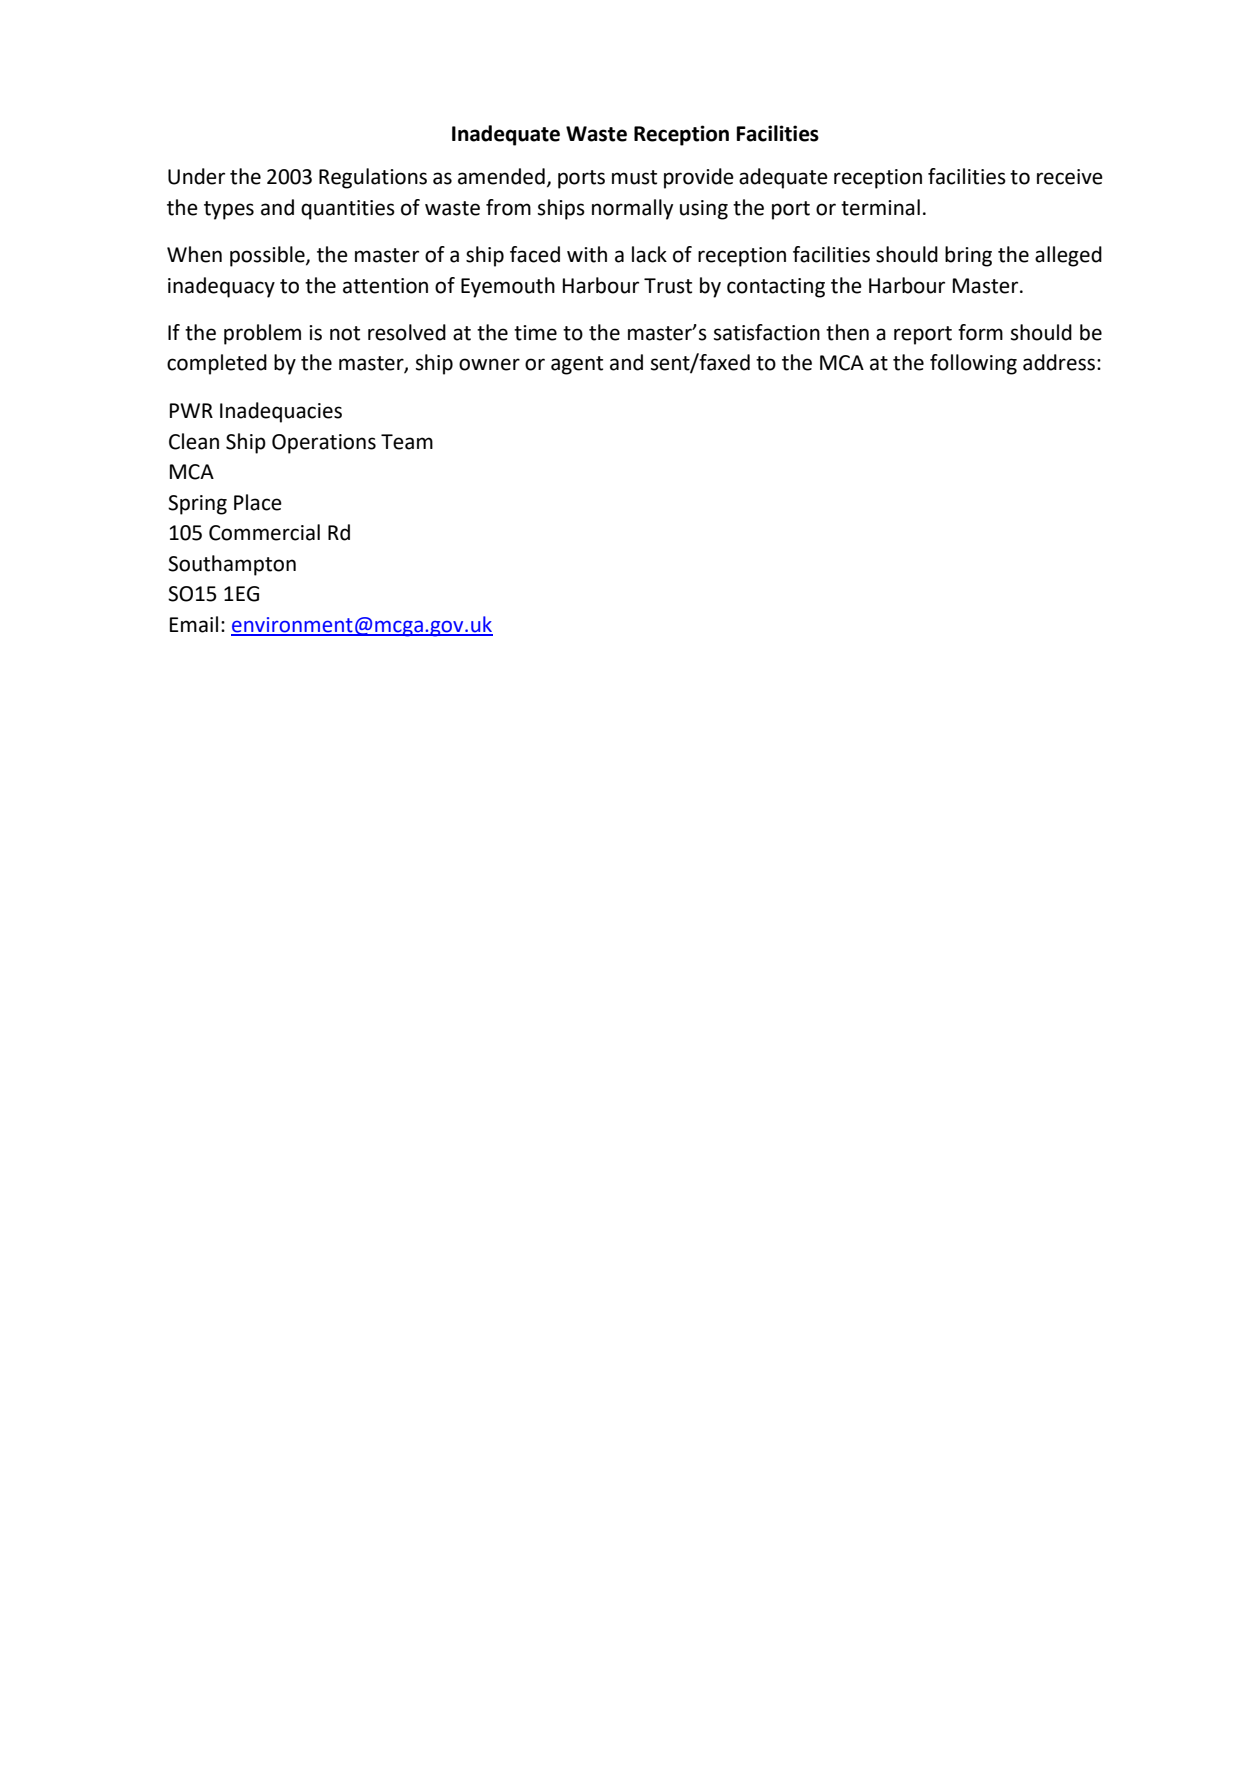 Image resolution: width=1255 pixels, height=1775 pixels. Describe the element at coordinates (577, 365) in the page. I see `agent` at that location.
